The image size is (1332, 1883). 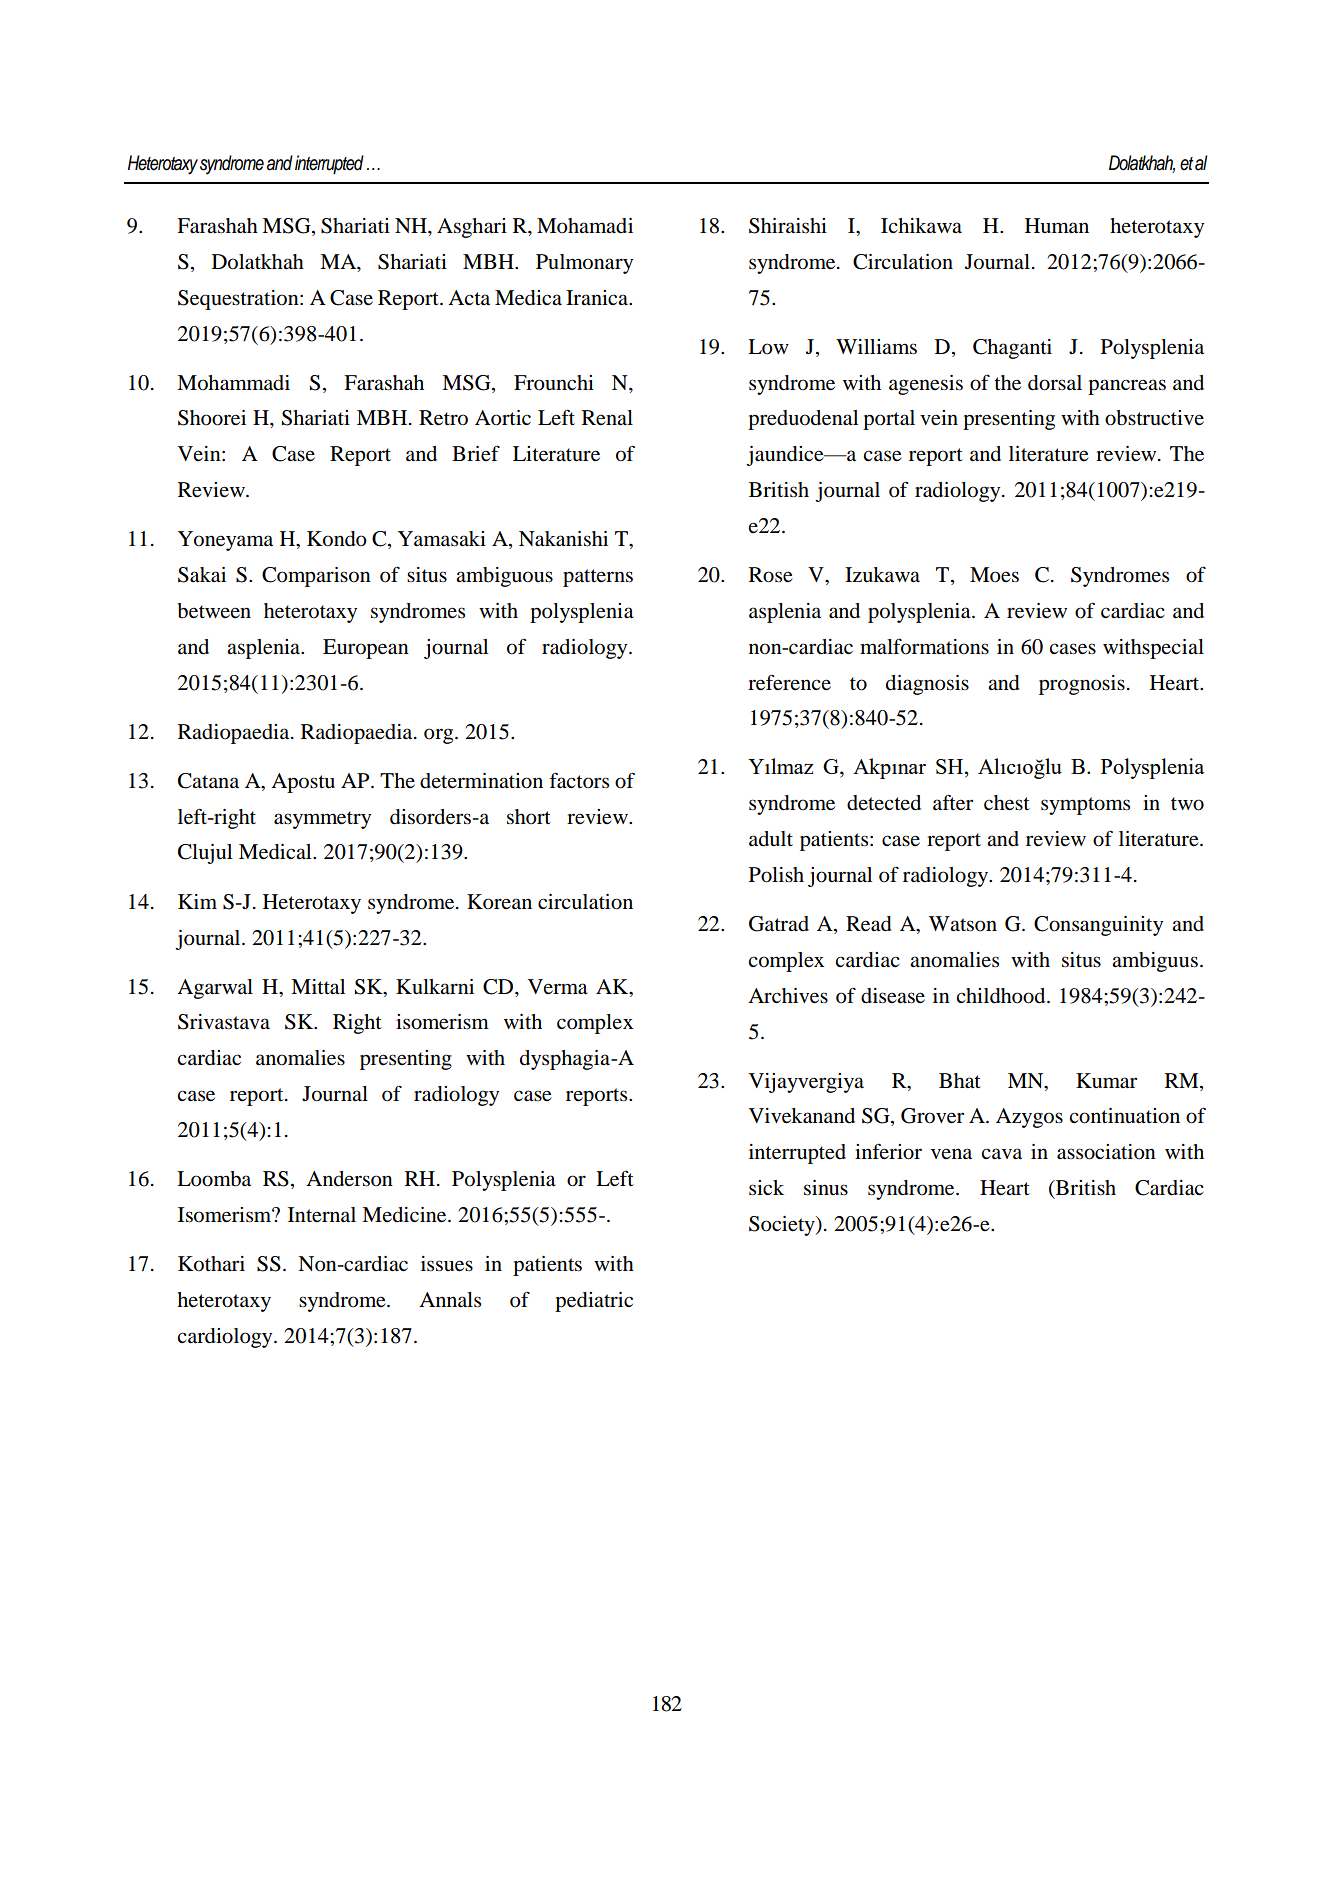 What do you see at coordinates (1154, 418) in the screenshot?
I see `obstructive` at bounding box center [1154, 418].
